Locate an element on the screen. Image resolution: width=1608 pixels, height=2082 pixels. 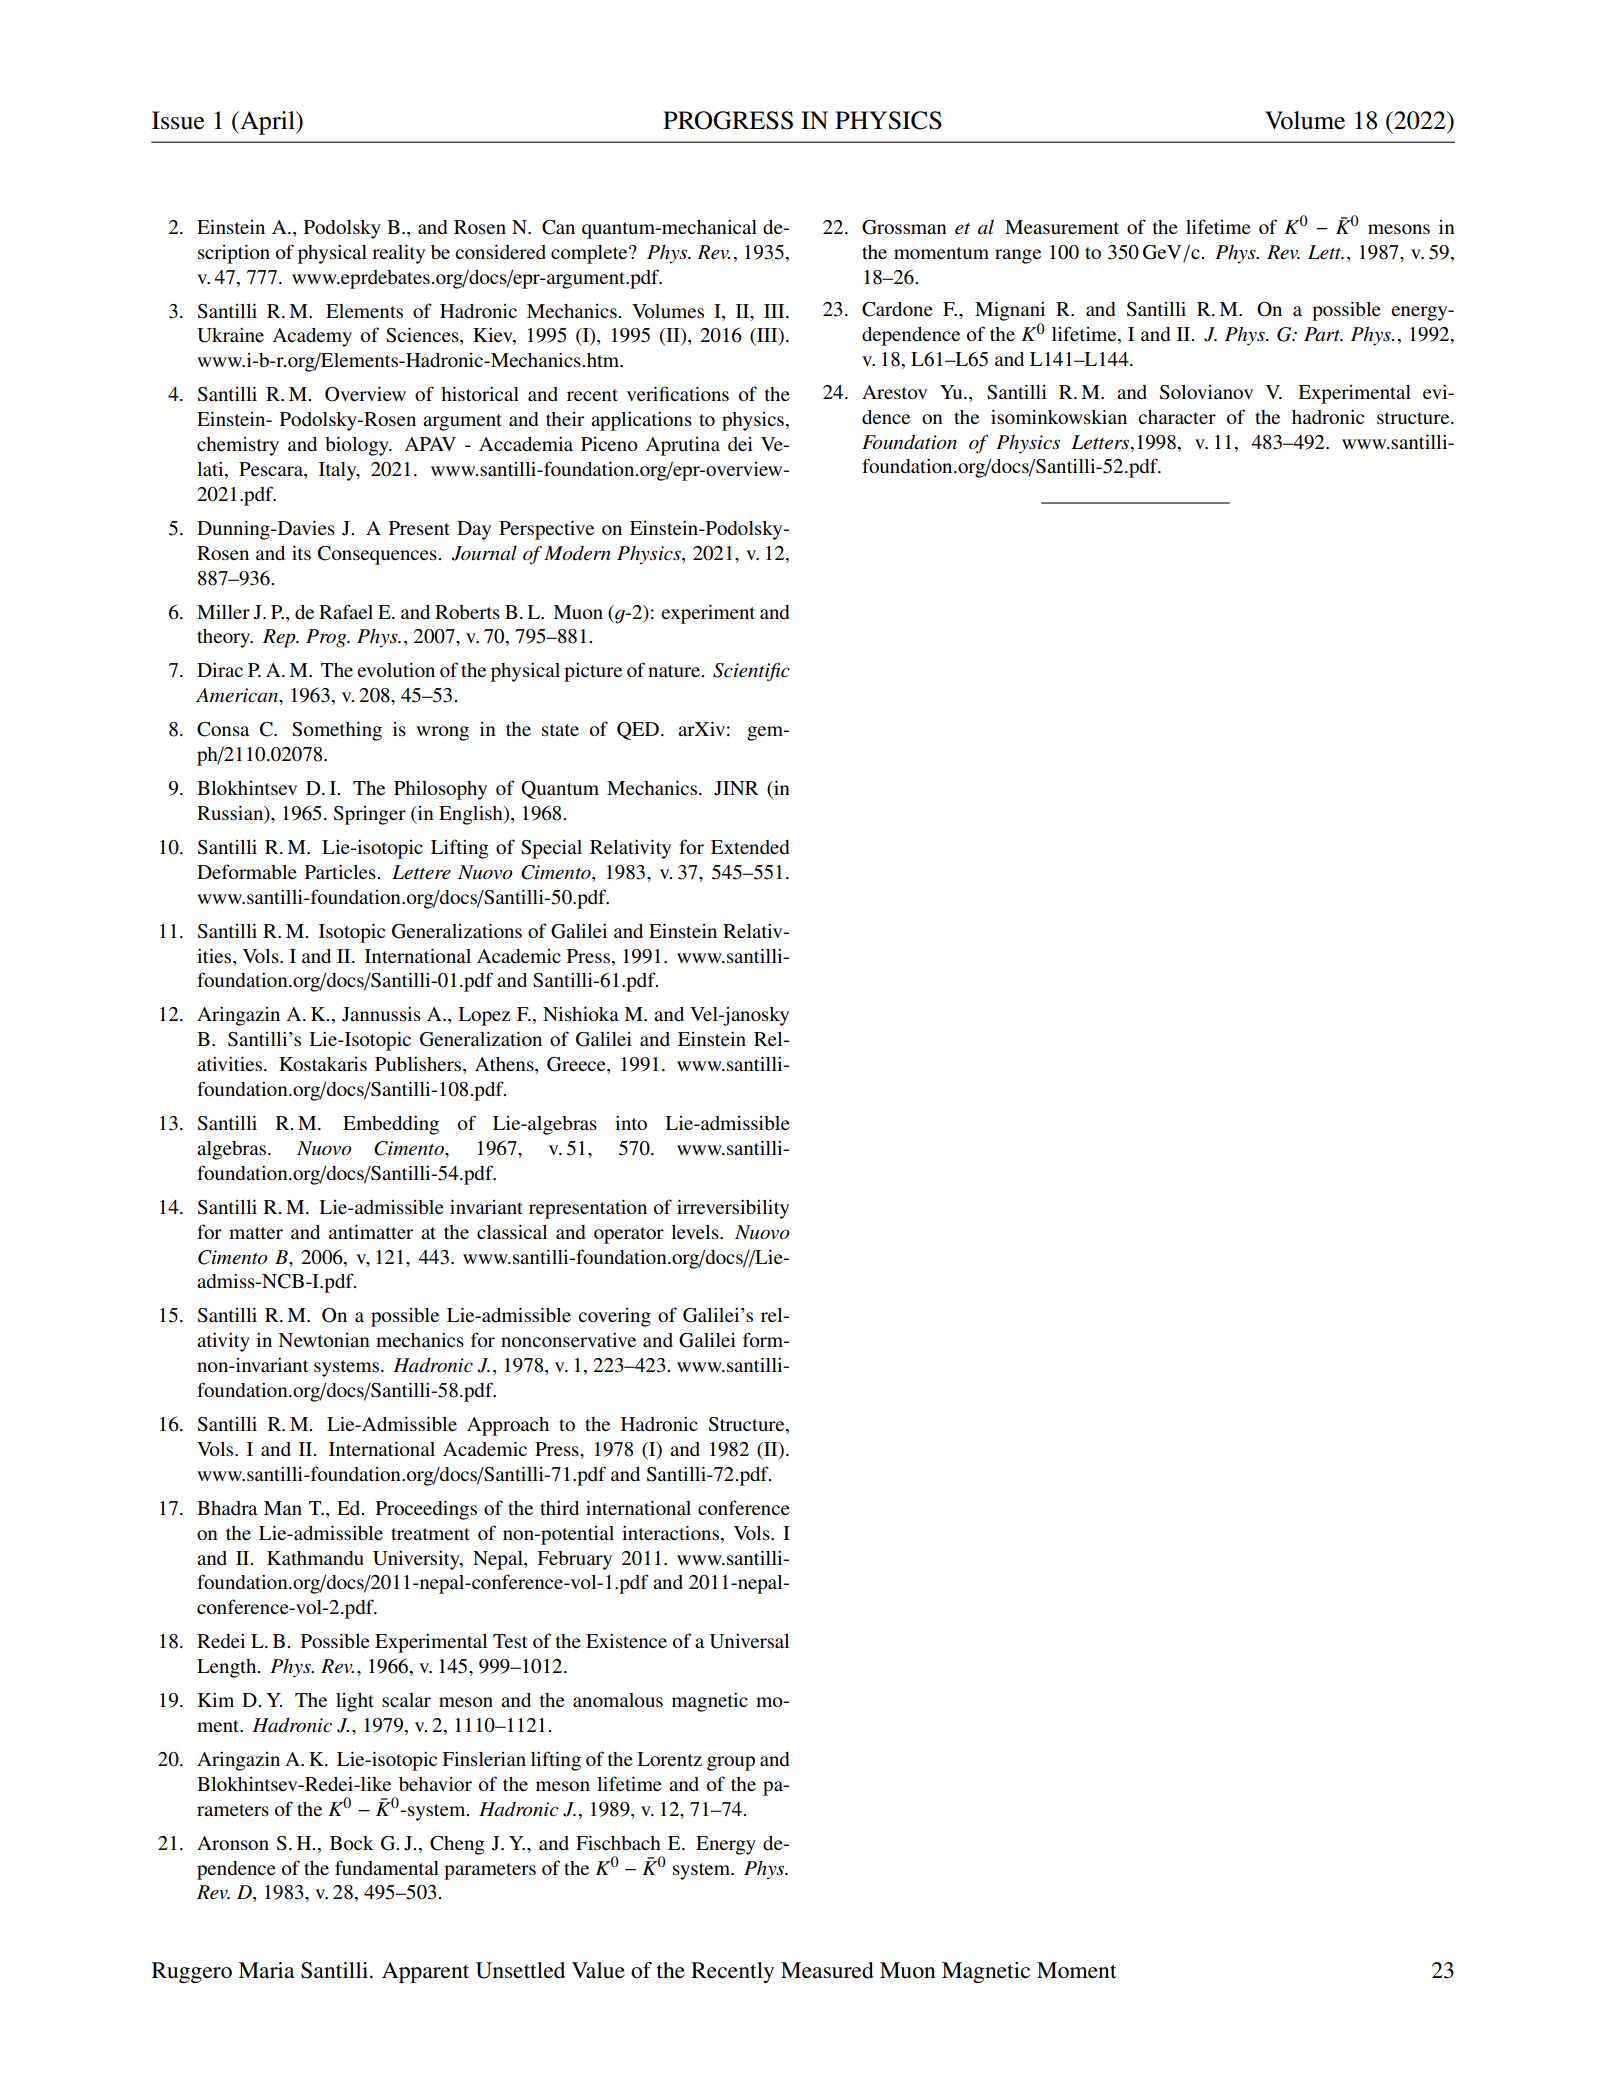
interactions is located at coordinates (670, 1532).
